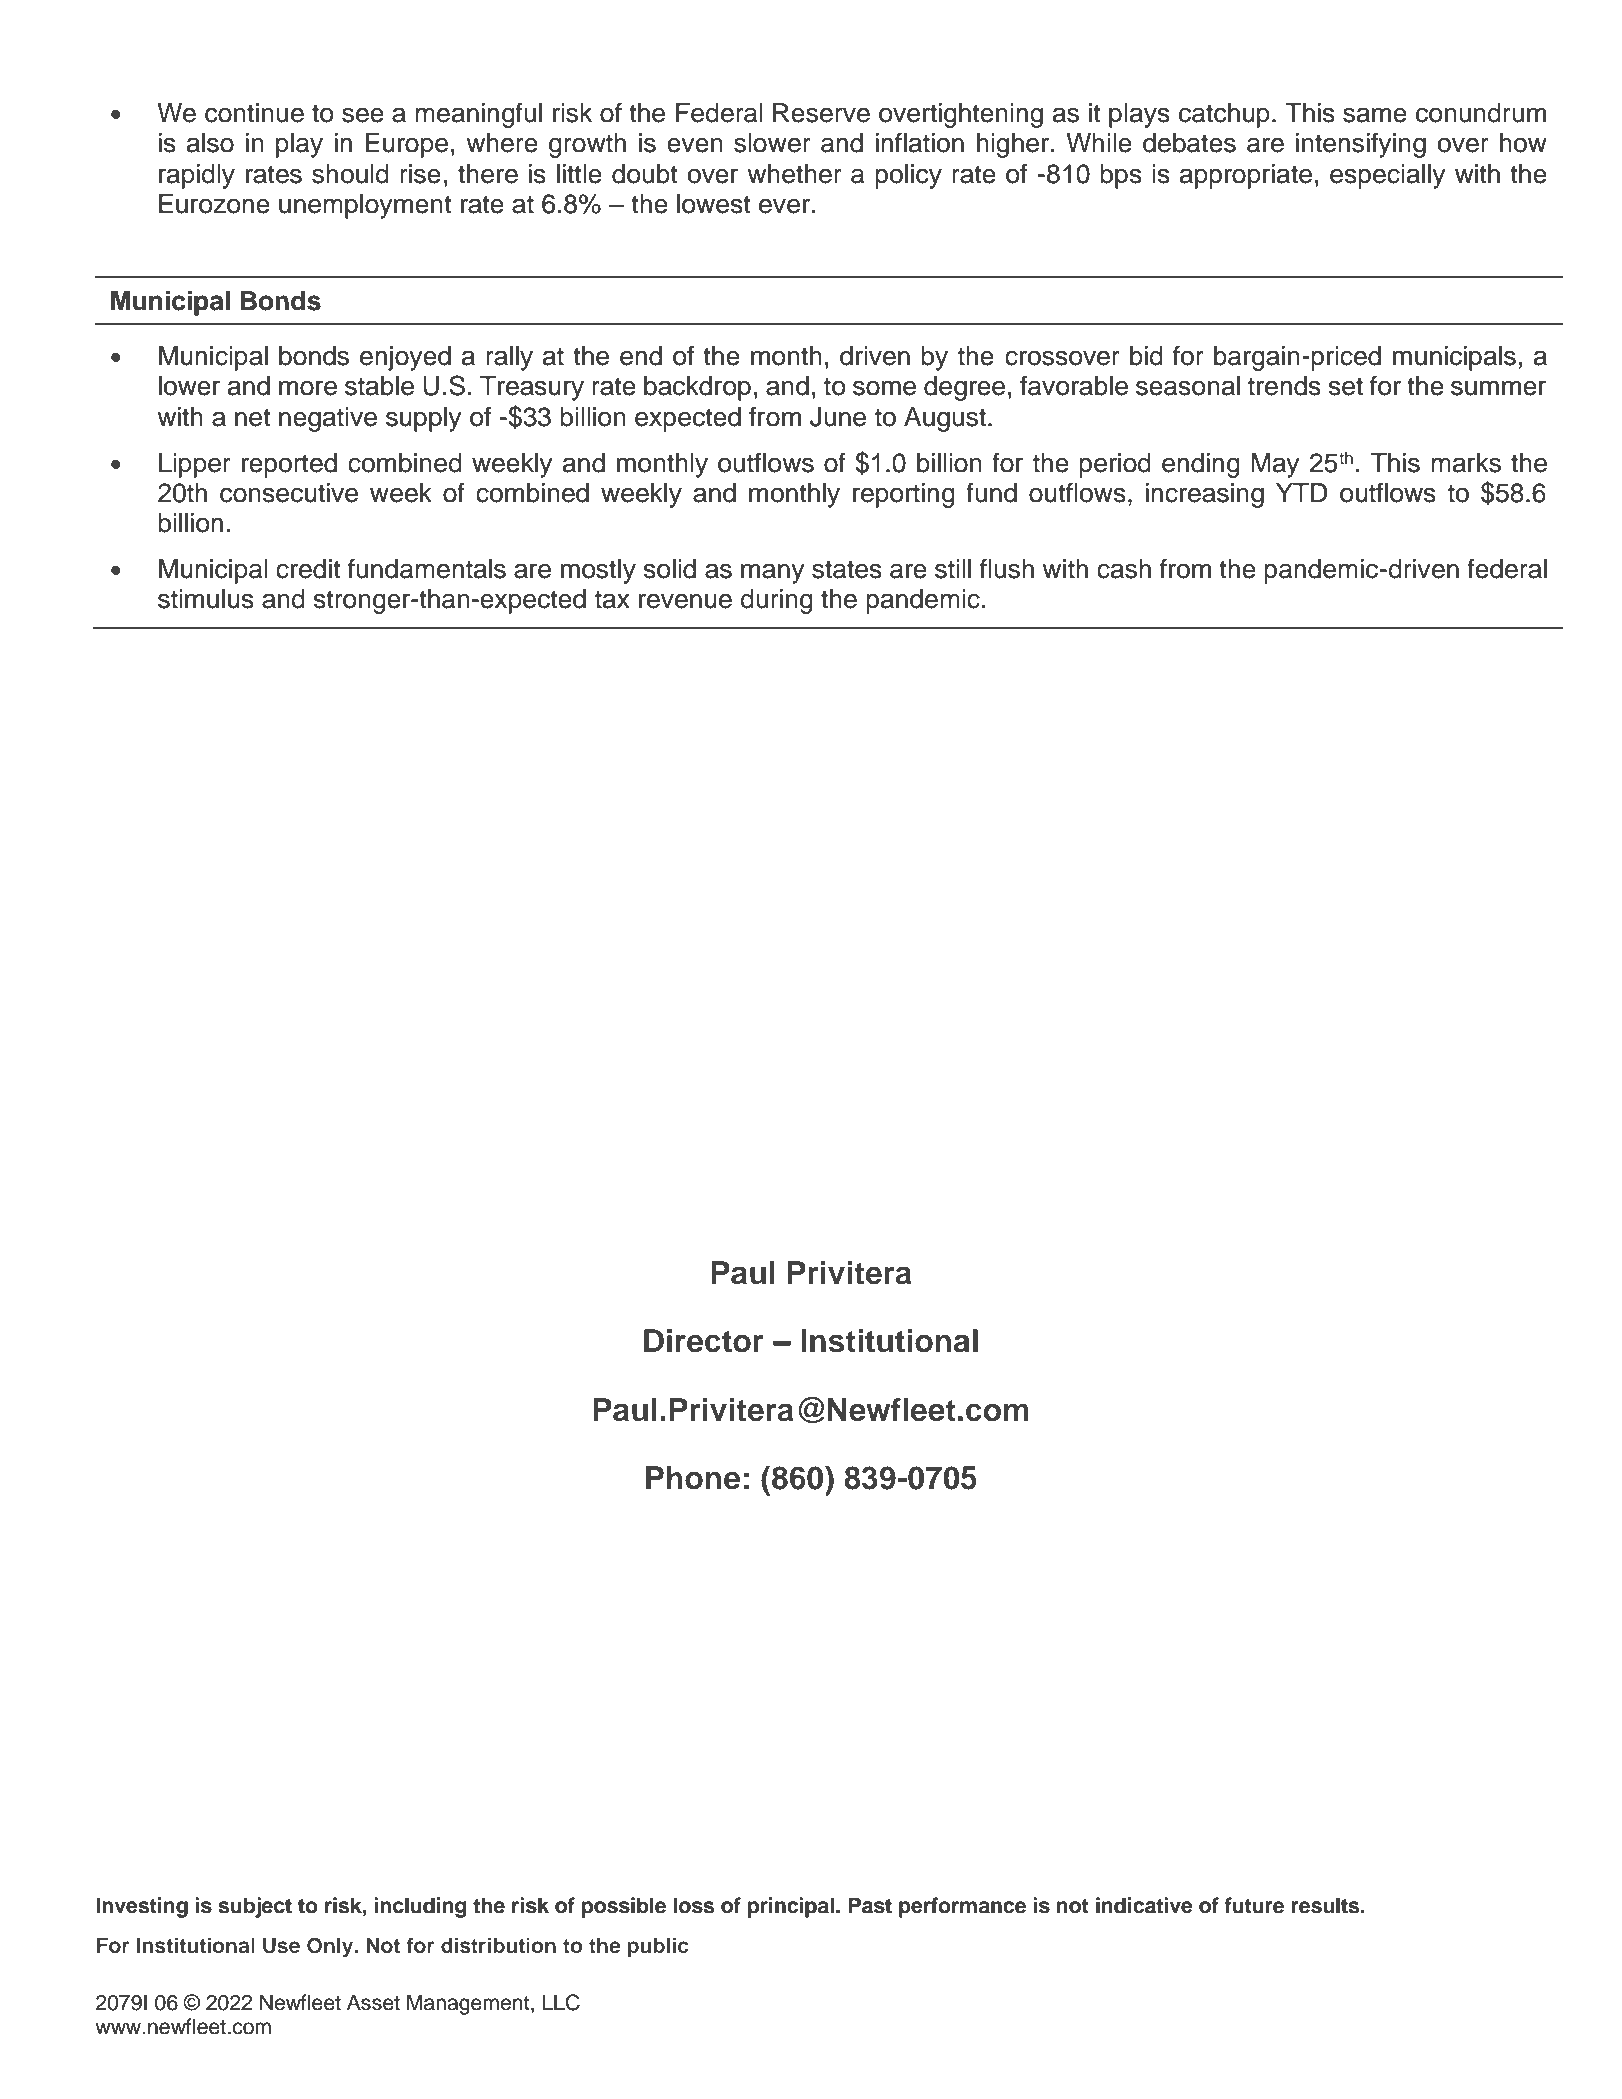 The height and width of the screenshot is (2099, 1622). Describe the element at coordinates (1326, 1905) in the screenshot. I see `results` at that location.
